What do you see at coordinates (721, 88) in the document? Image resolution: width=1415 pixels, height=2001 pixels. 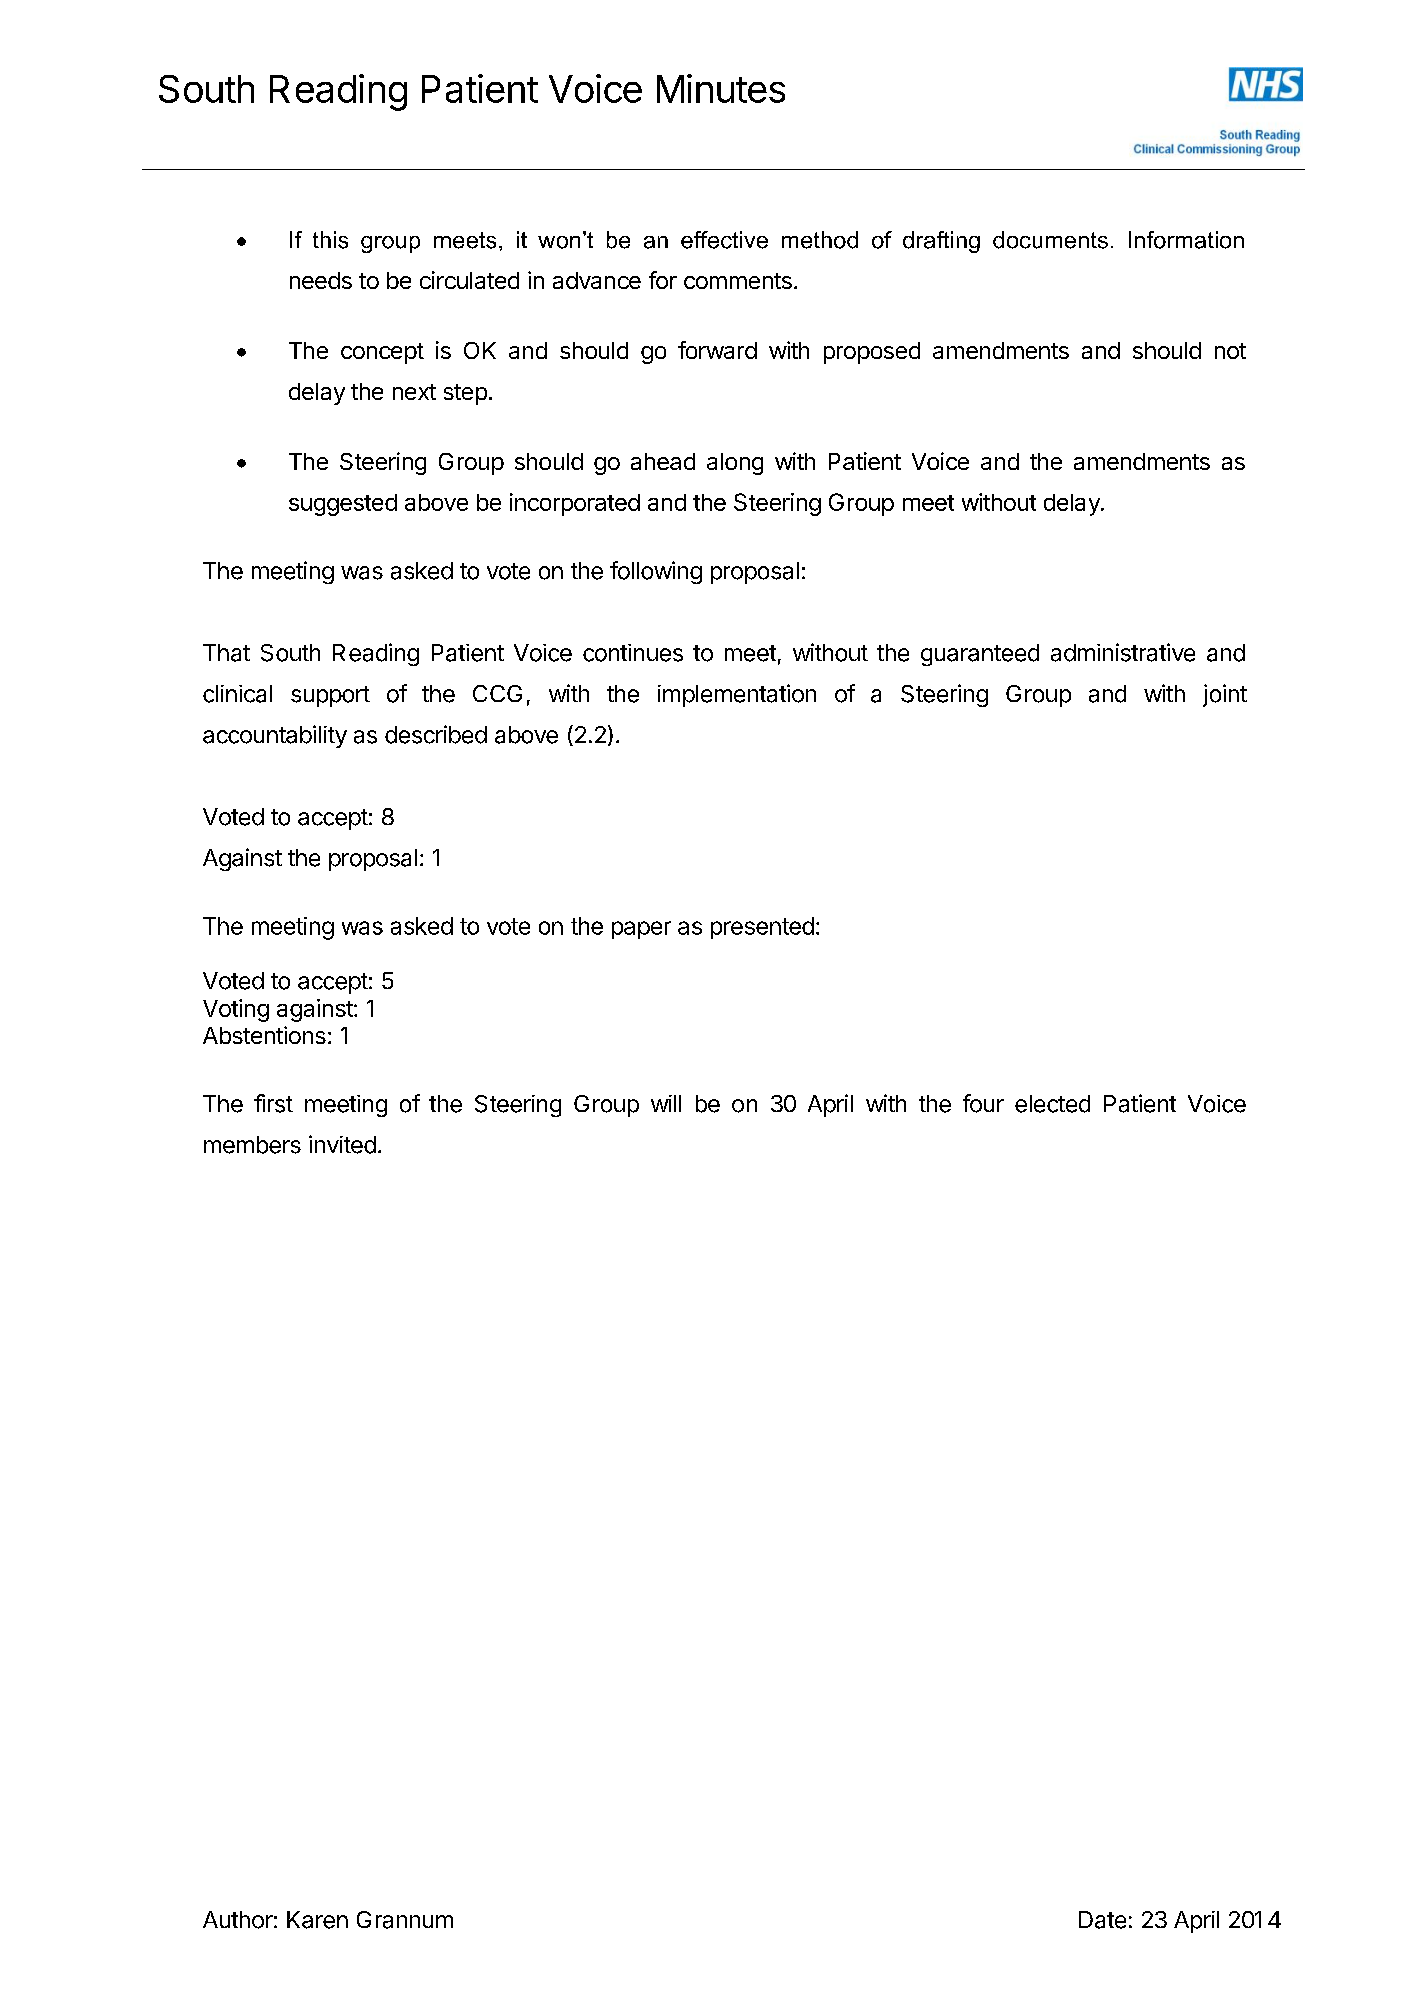 I see `Minutes` at bounding box center [721, 88].
